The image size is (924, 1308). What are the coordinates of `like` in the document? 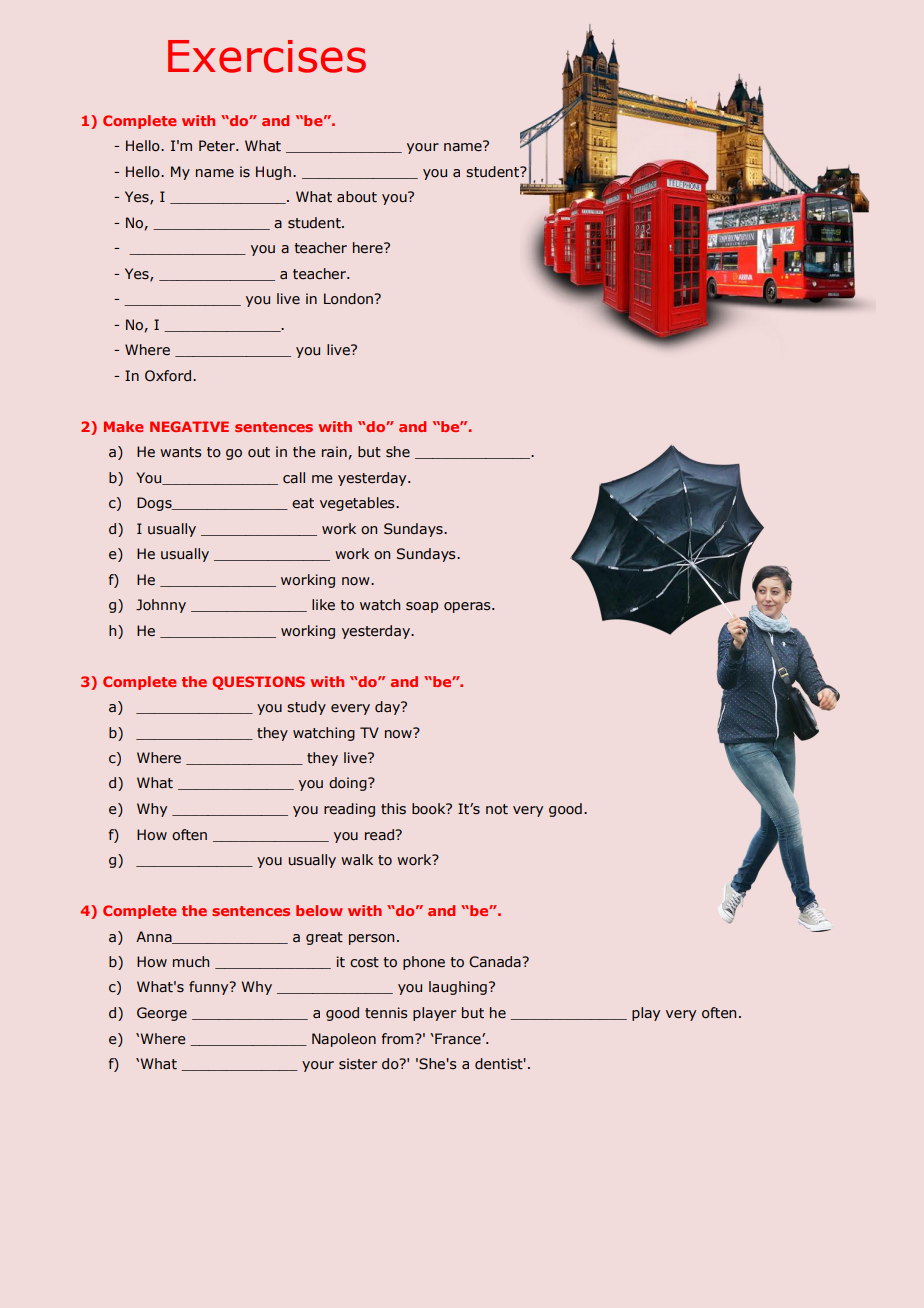 It's located at (323, 604).
